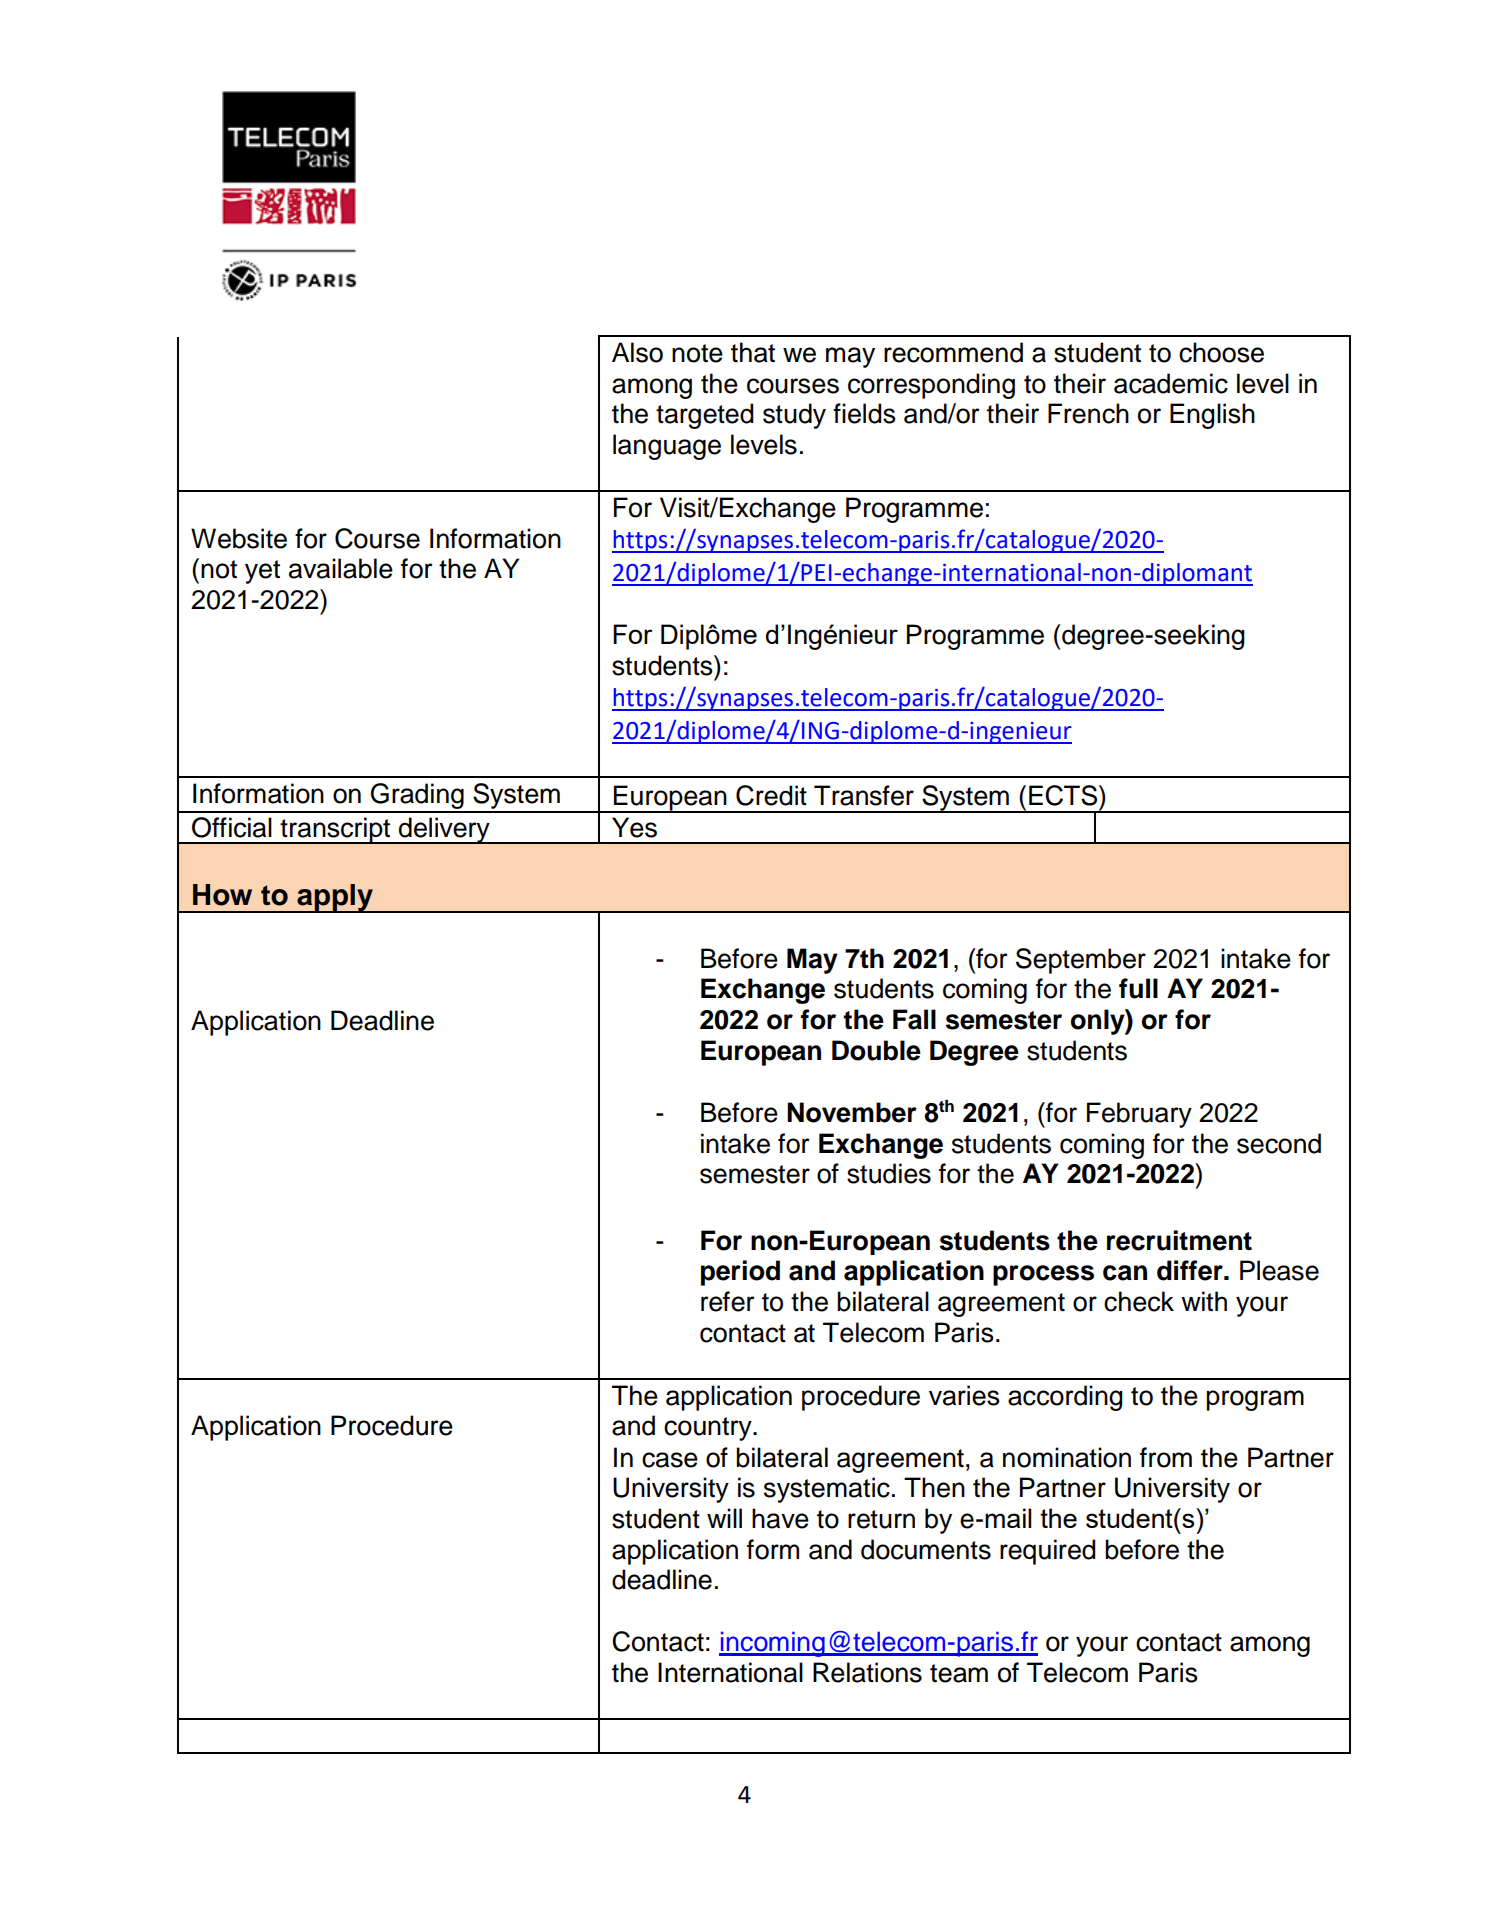  I want to click on full, so click(1138, 988).
